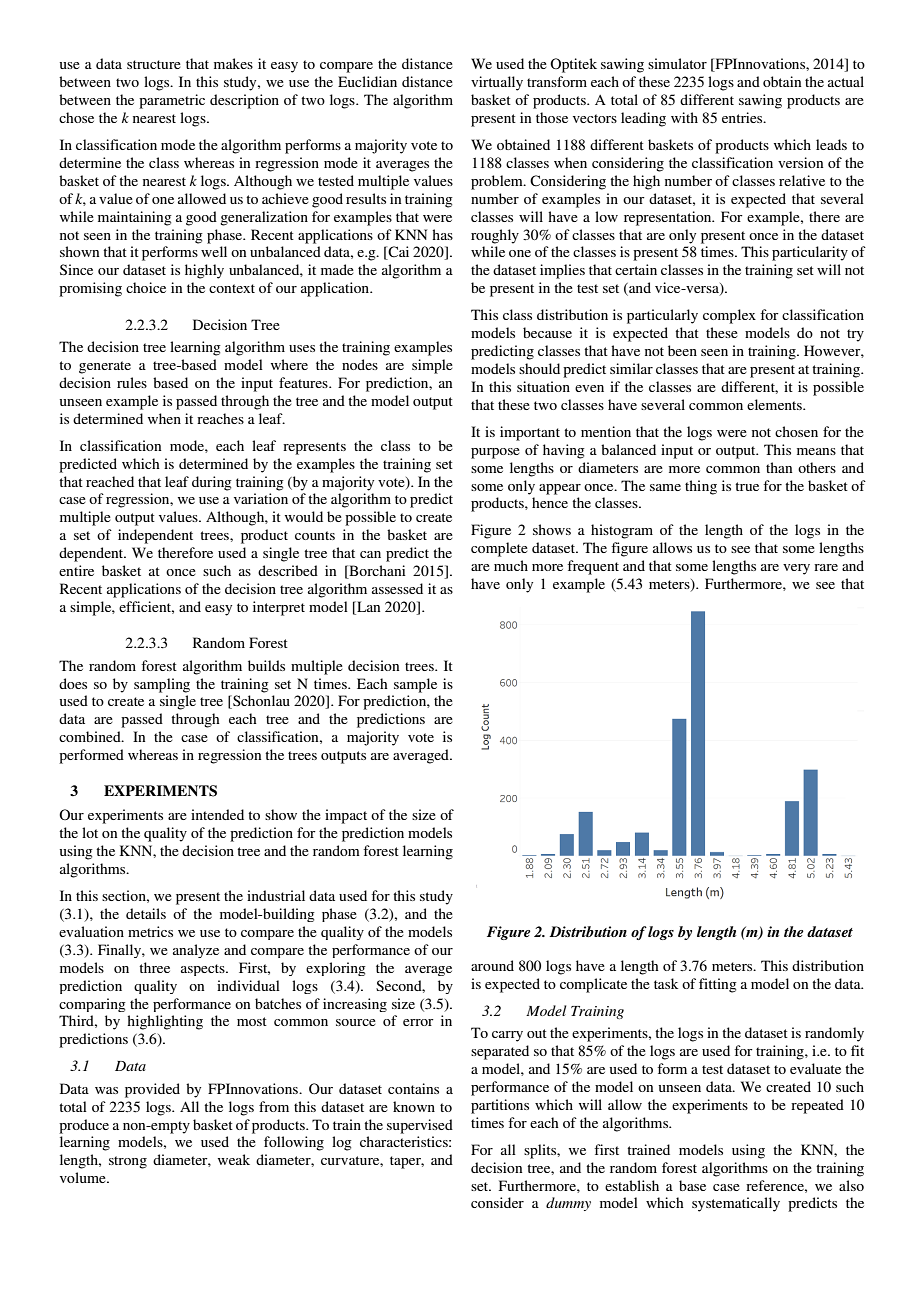 This screenshot has height=1308, width=924. Describe the element at coordinates (128, 1162) in the screenshot. I see `strong` at that location.
